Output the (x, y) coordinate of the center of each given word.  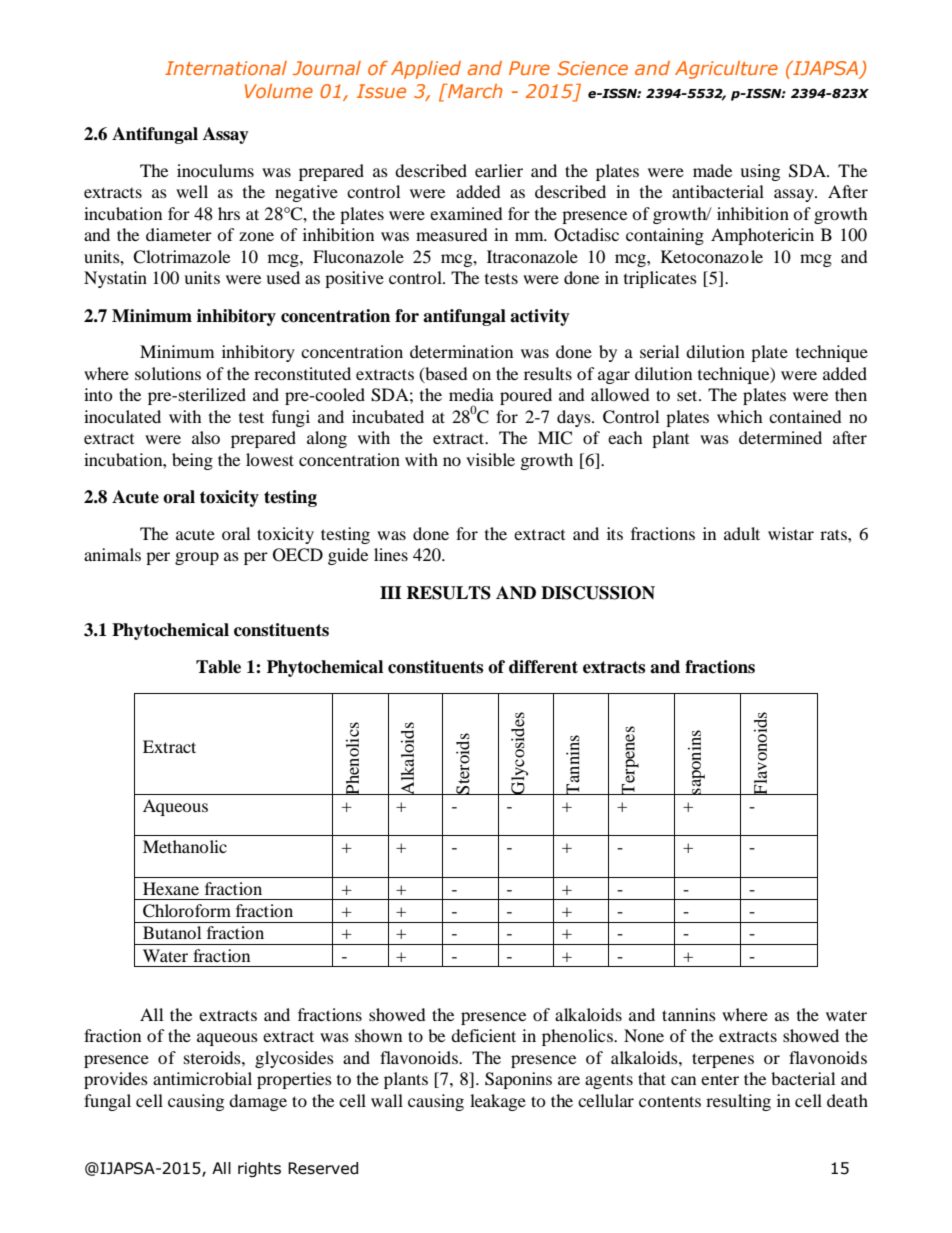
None (644, 1035)
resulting (738, 1102)
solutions (168, 373)
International (226, 68)
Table (218, 667)
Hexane (171, 888)
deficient (483, 1035)
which (740, 416)
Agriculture (726, 70)
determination (461, 351)
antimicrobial (202, 1078)
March (474, 91)
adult (742, 533)
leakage (498, 1102)
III (391, 592)
